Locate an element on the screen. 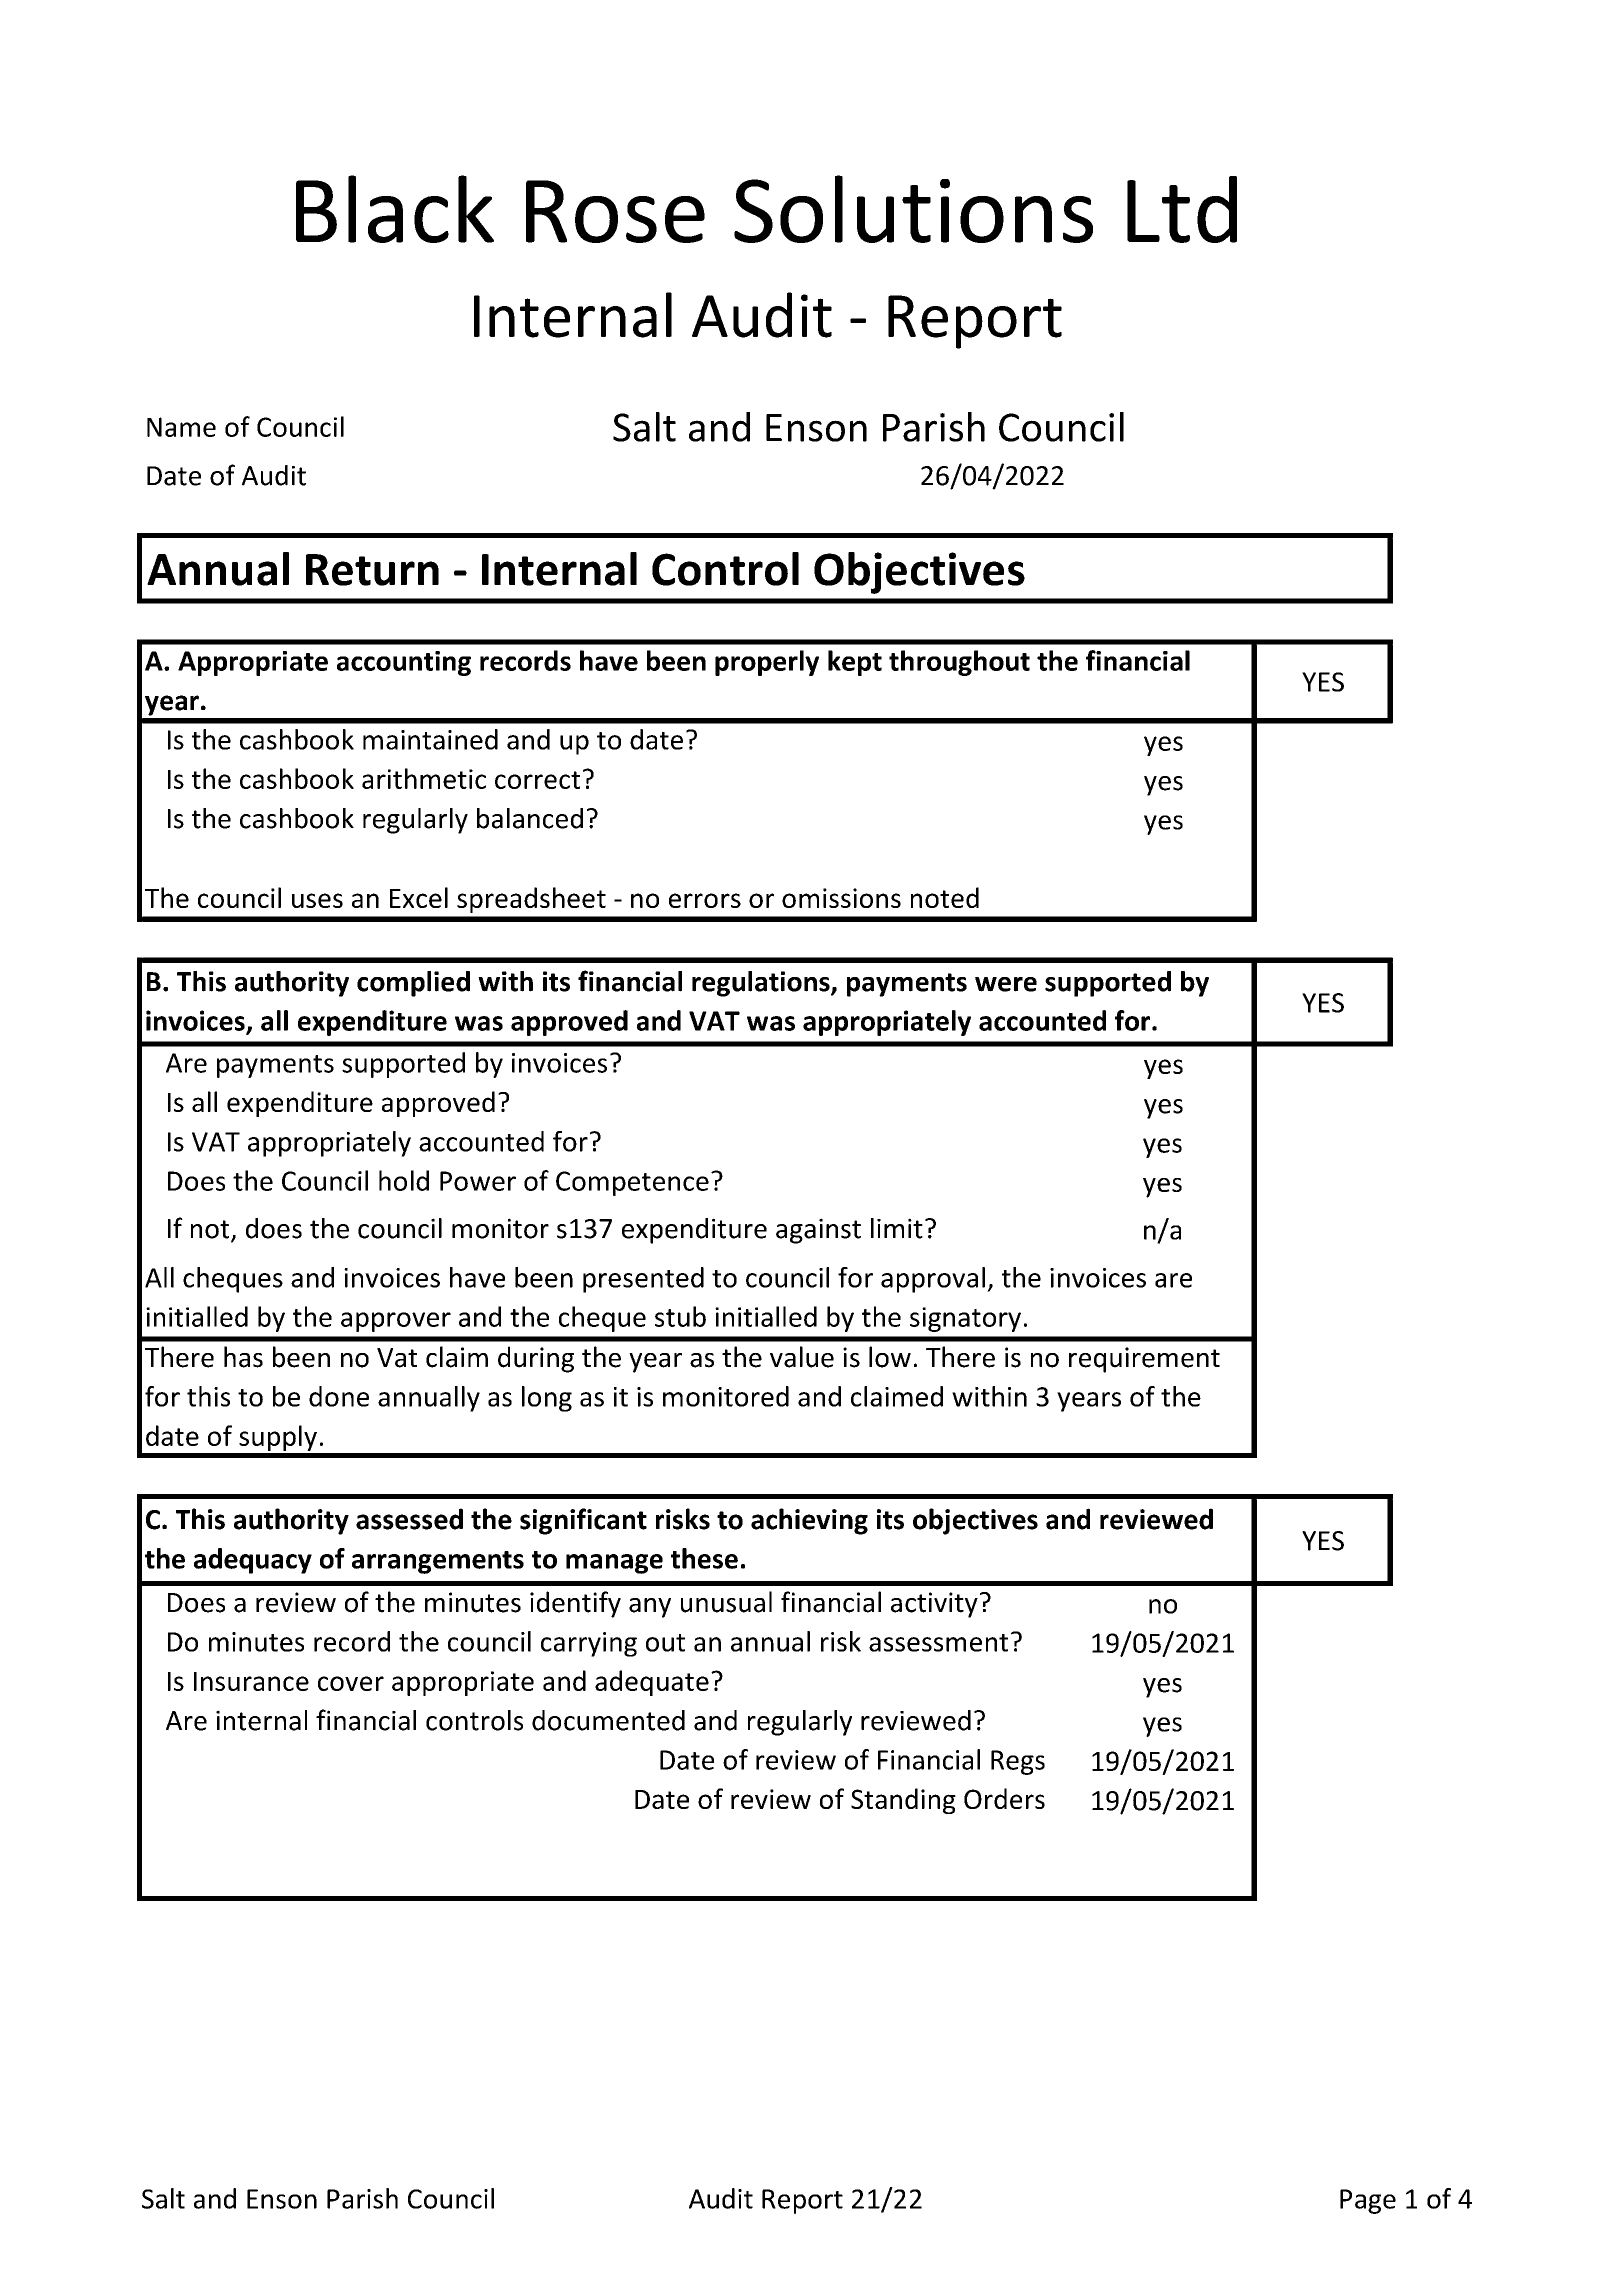 The height and width of the screenshot is (2283, 1614). maintained is located at coordinates (430, 739).
